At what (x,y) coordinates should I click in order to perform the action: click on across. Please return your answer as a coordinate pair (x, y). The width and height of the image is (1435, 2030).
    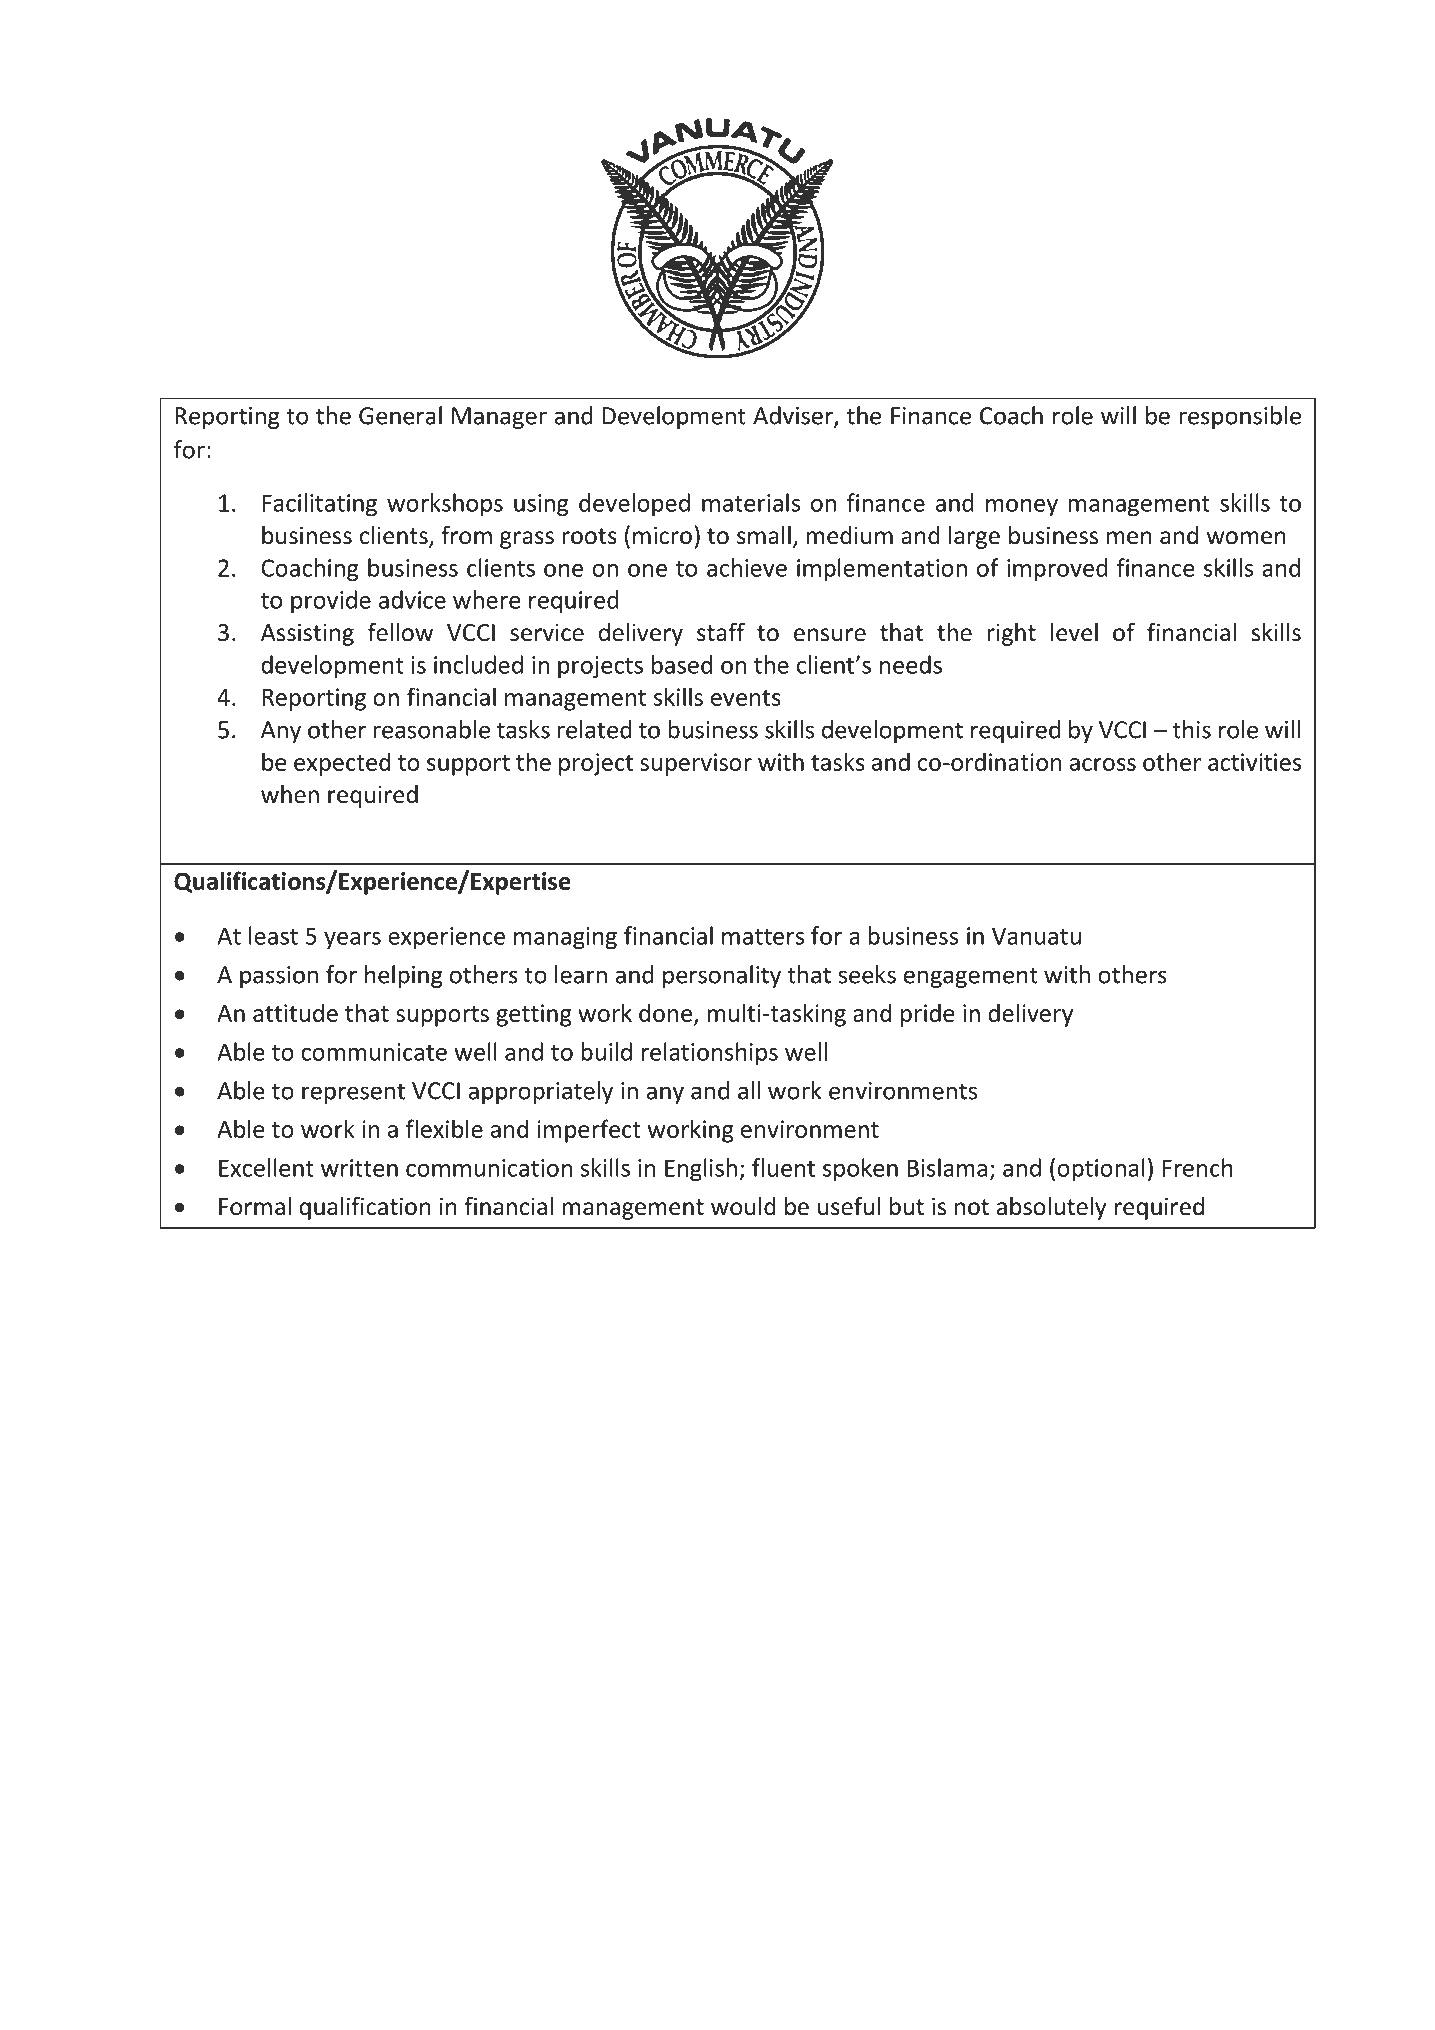
    Looking at the image, I should click on (1103, 764).
